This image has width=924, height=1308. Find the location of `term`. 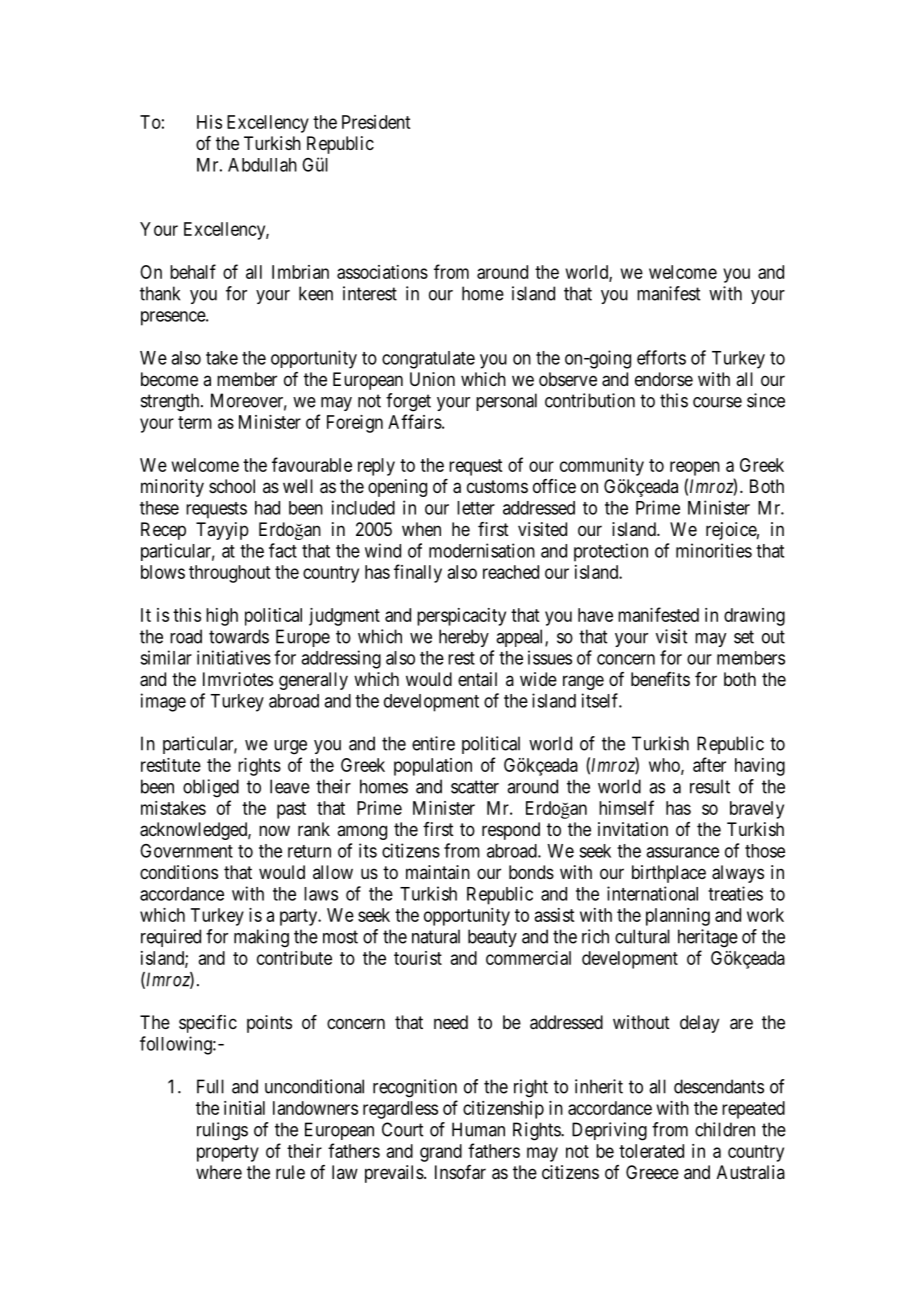

term is located at coordinates (195, 422).
